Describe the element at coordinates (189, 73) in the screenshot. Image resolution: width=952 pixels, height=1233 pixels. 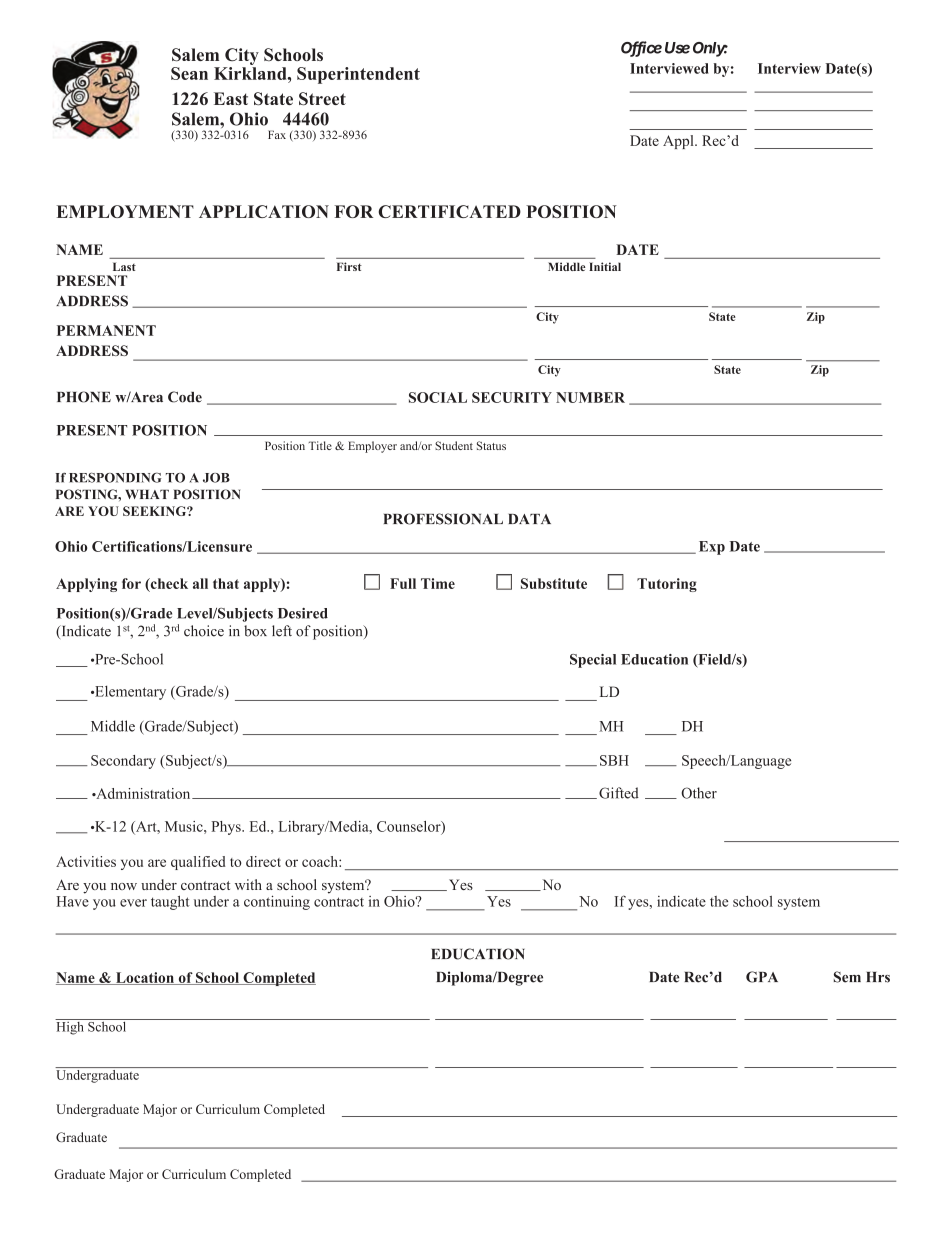
I see `Sean` at that location.
